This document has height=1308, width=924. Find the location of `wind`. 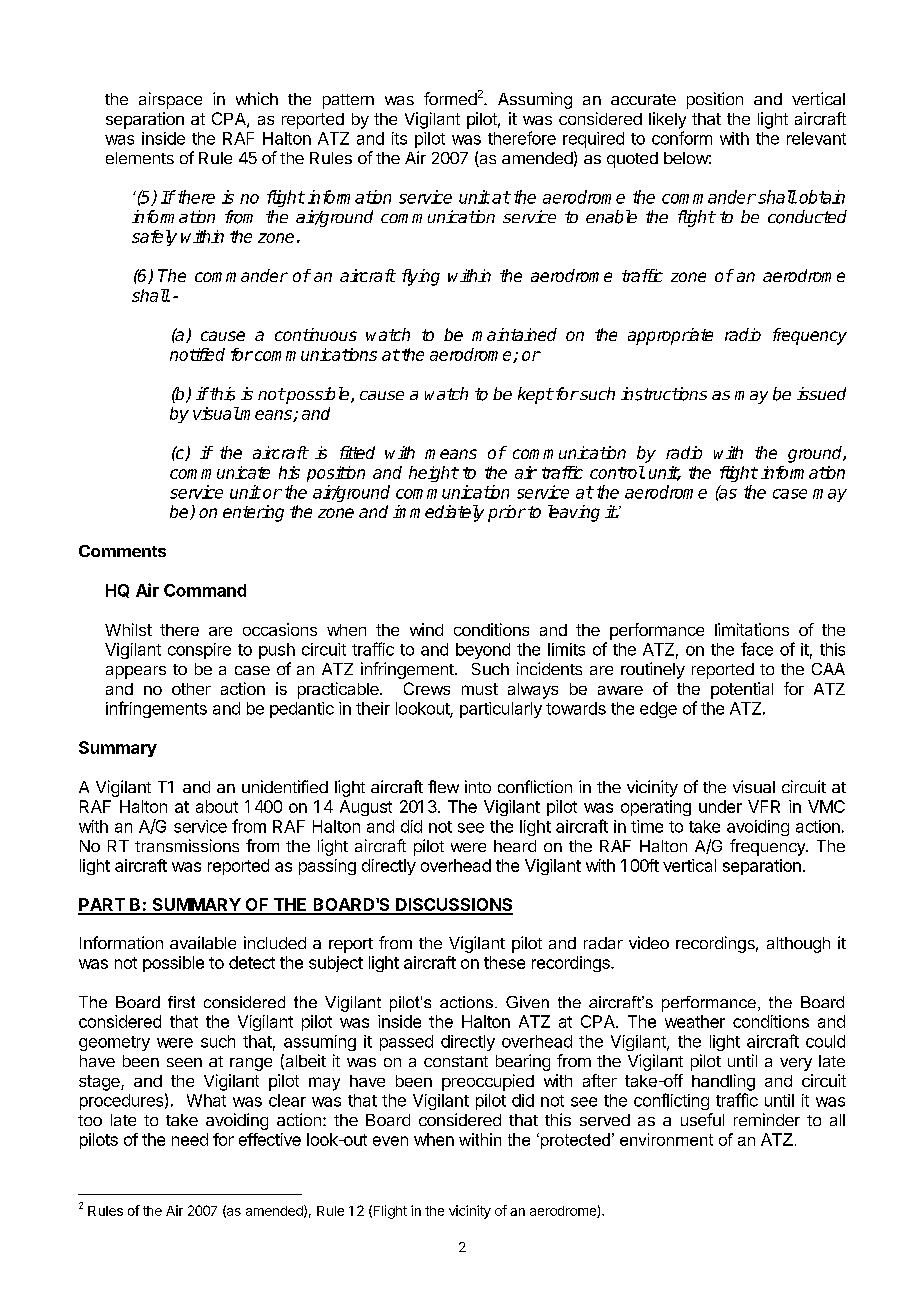

wind is located at coordinates (426, 629).
